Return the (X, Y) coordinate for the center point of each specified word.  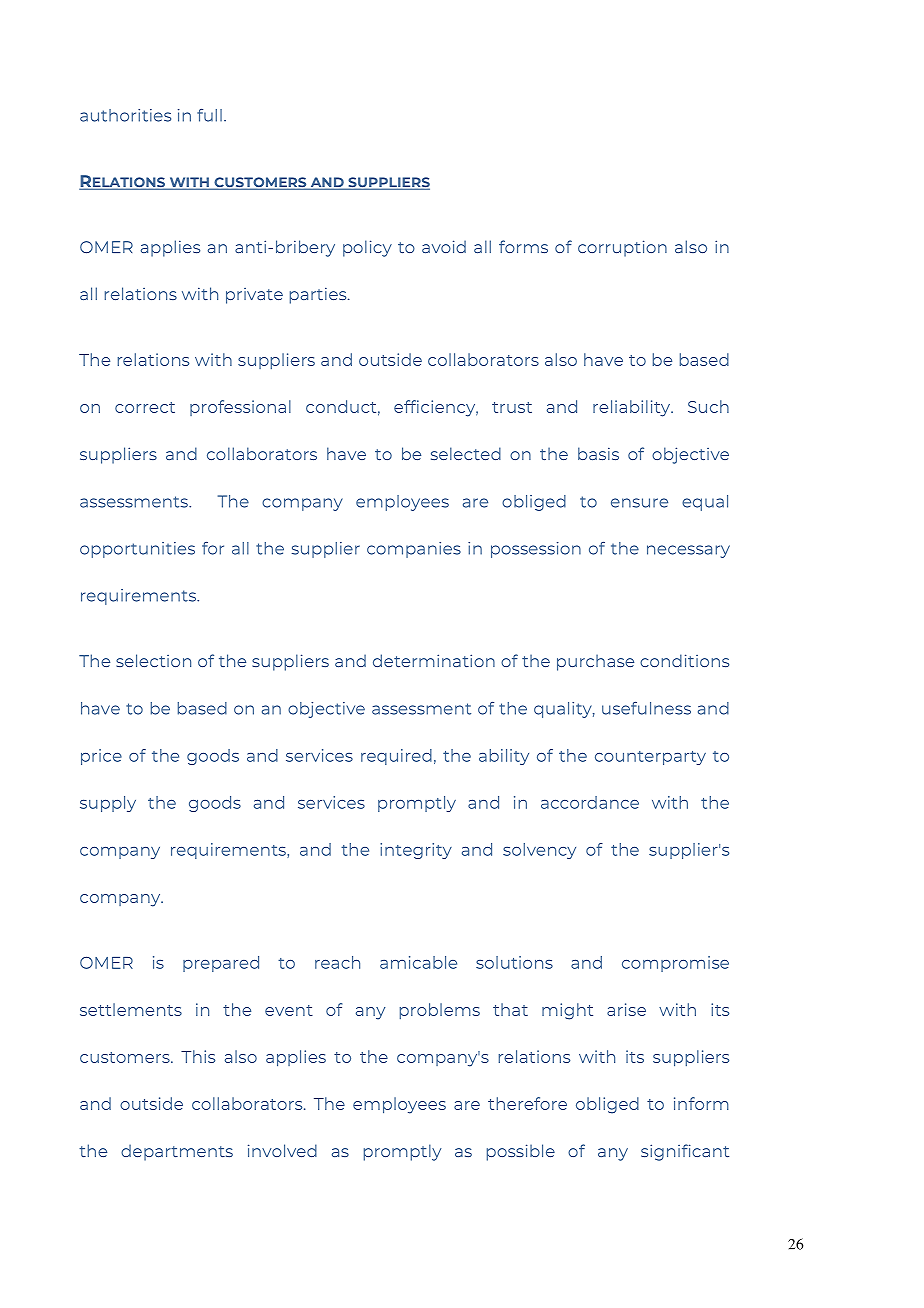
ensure (639, 503)
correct (145, 407)
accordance (590, 802)
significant (685, 1152)
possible (521, 1152)
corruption (622, 248)
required (396, 757)
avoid (444, 246)
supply (108, 804)
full (209, 115)
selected (466, 453)
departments (177, 1152)
